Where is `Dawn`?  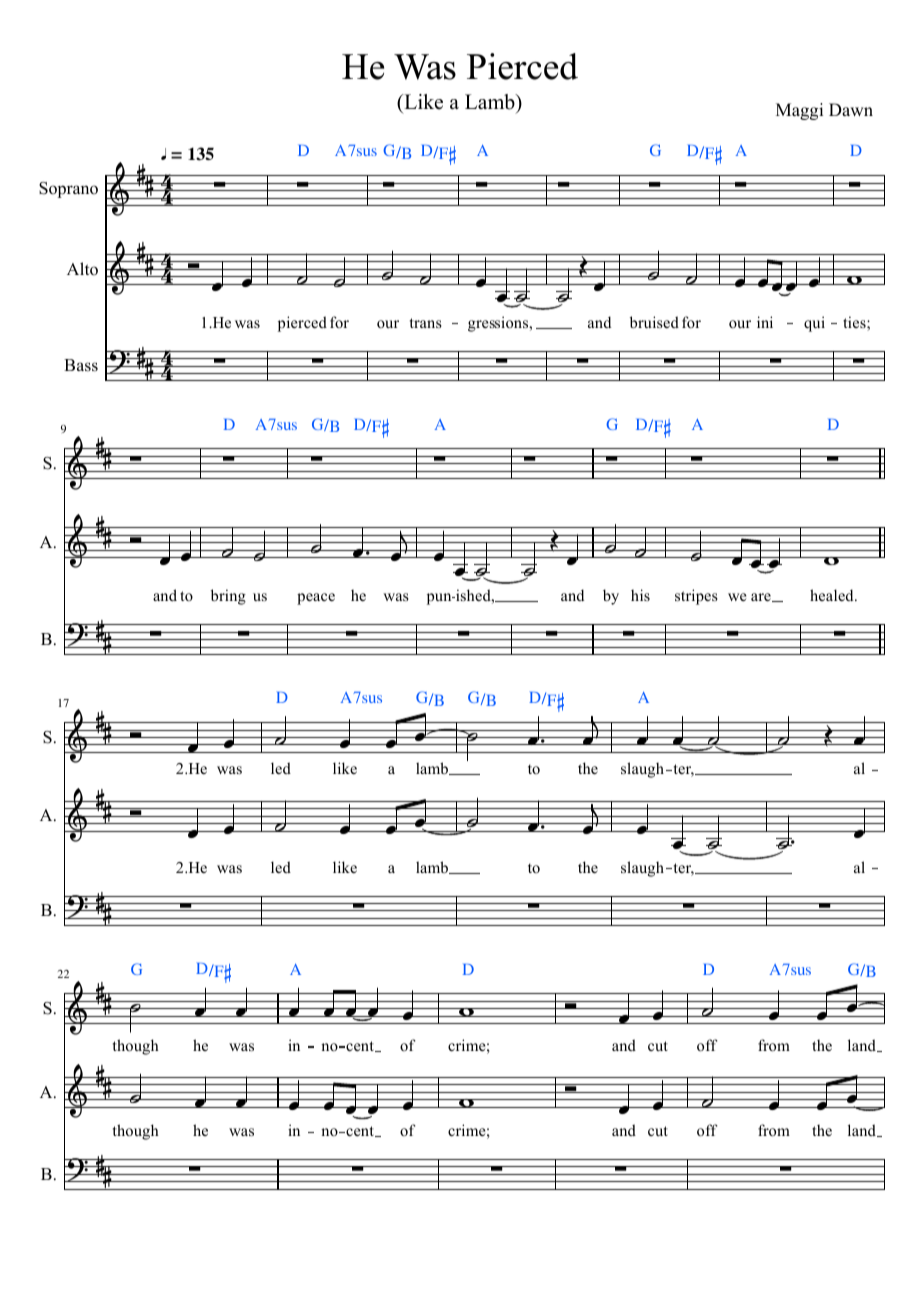
Dawn is located at coordinates (851, 109).
